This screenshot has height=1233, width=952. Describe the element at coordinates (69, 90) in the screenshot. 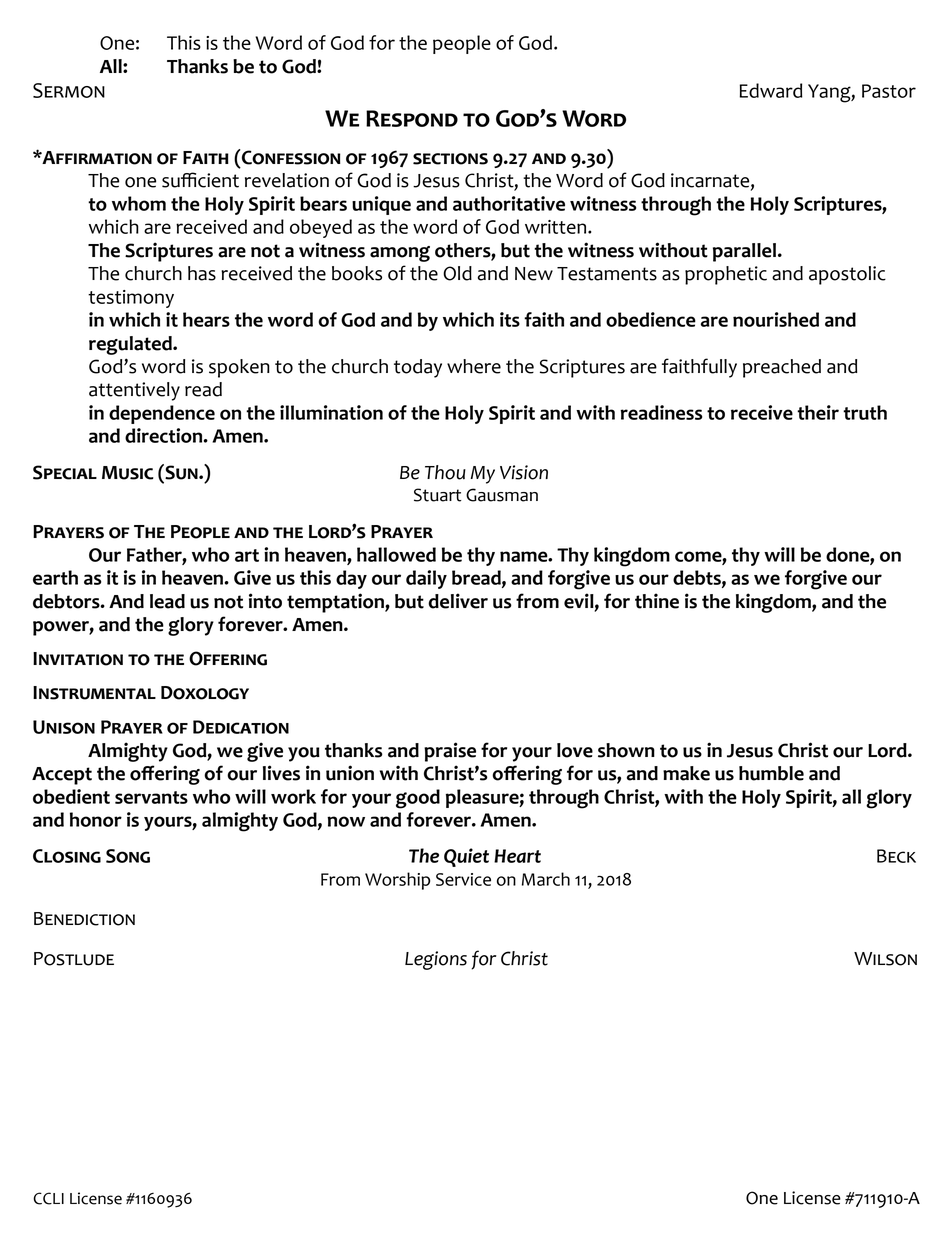

I see `Sermon` at that location.
